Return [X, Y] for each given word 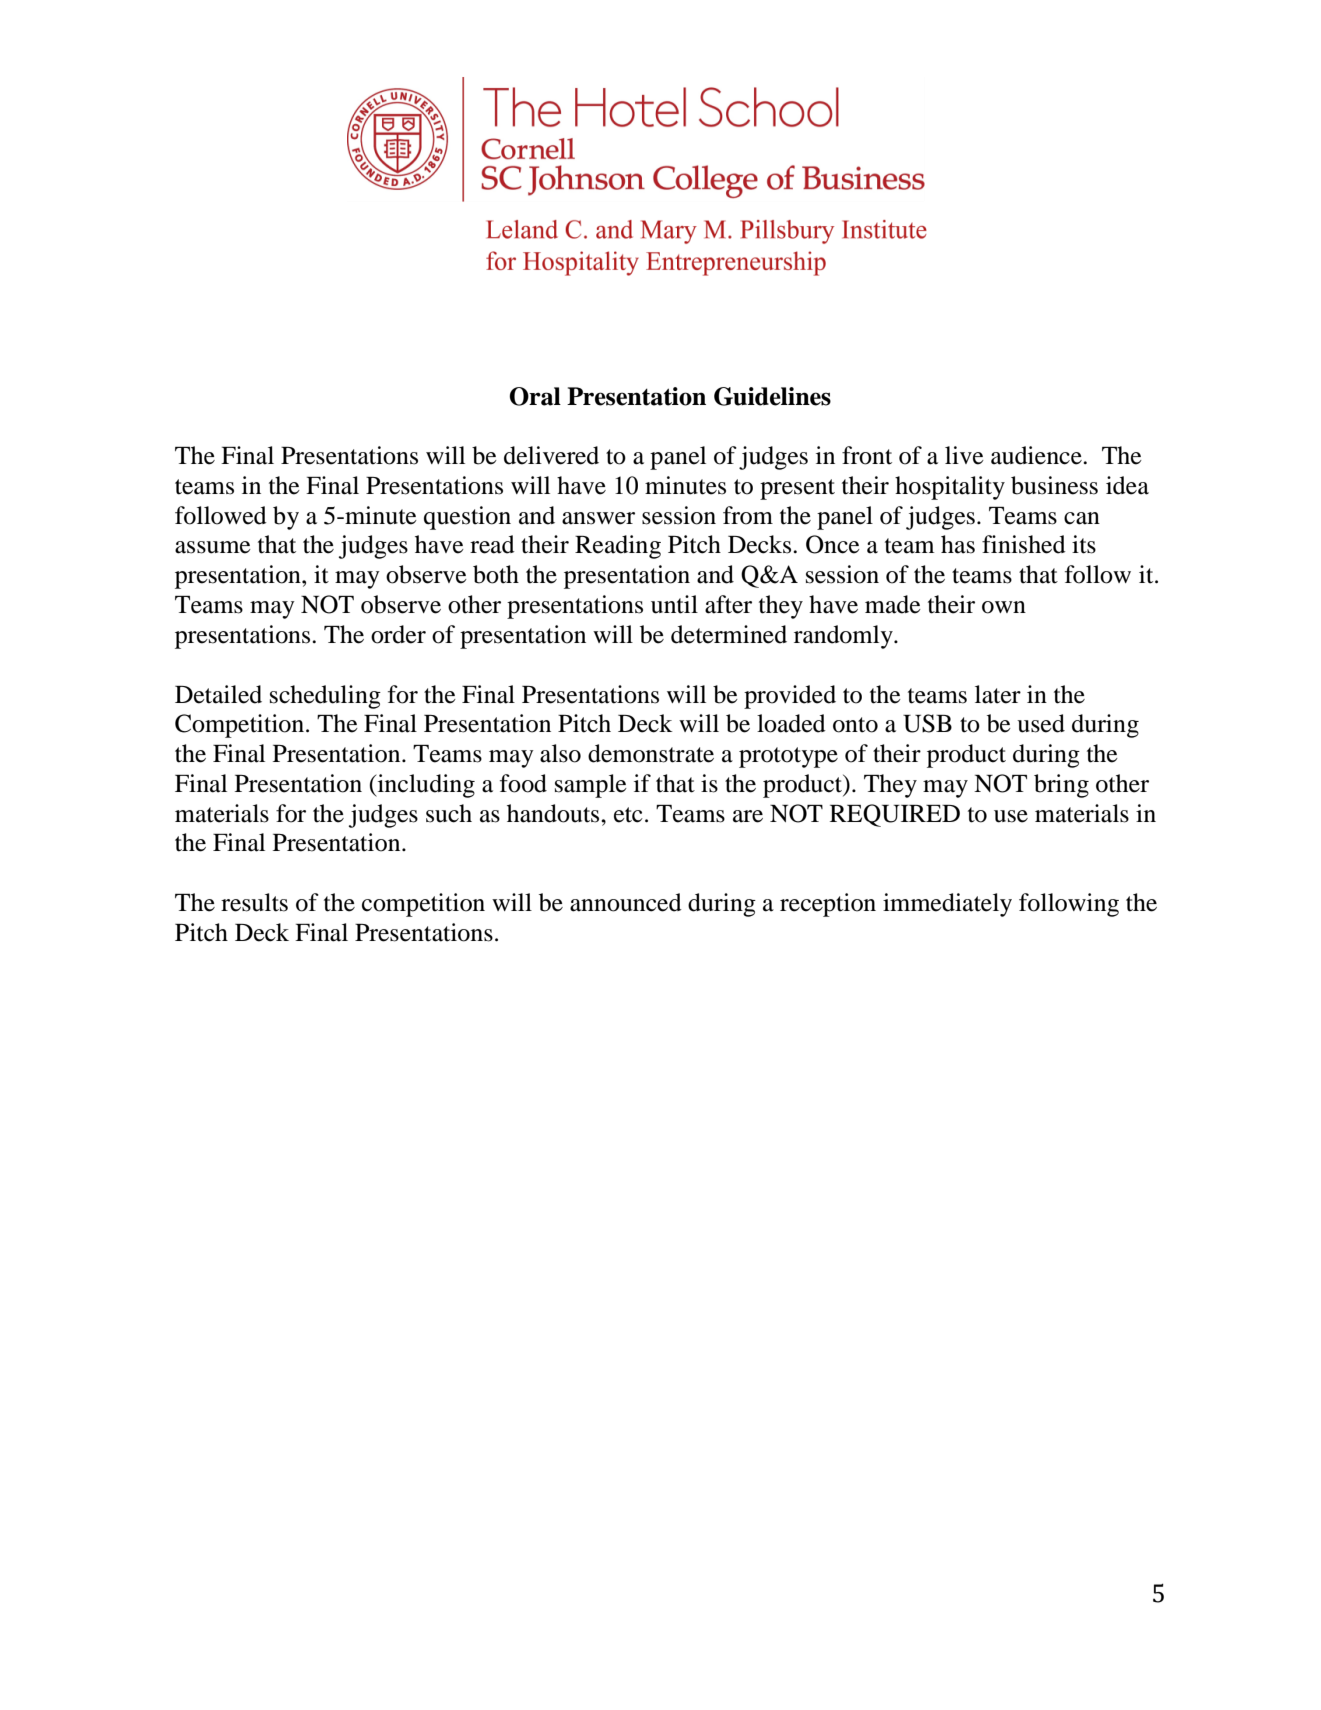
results [254, 902]
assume [213, 547]
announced [626, 902]
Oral [535, 396]
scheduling [325, 697]
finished [1024, 544]
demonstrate [651, 753]
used [1041, 723]
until [674, 604]
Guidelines [772, 396]
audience [1037, 455]
